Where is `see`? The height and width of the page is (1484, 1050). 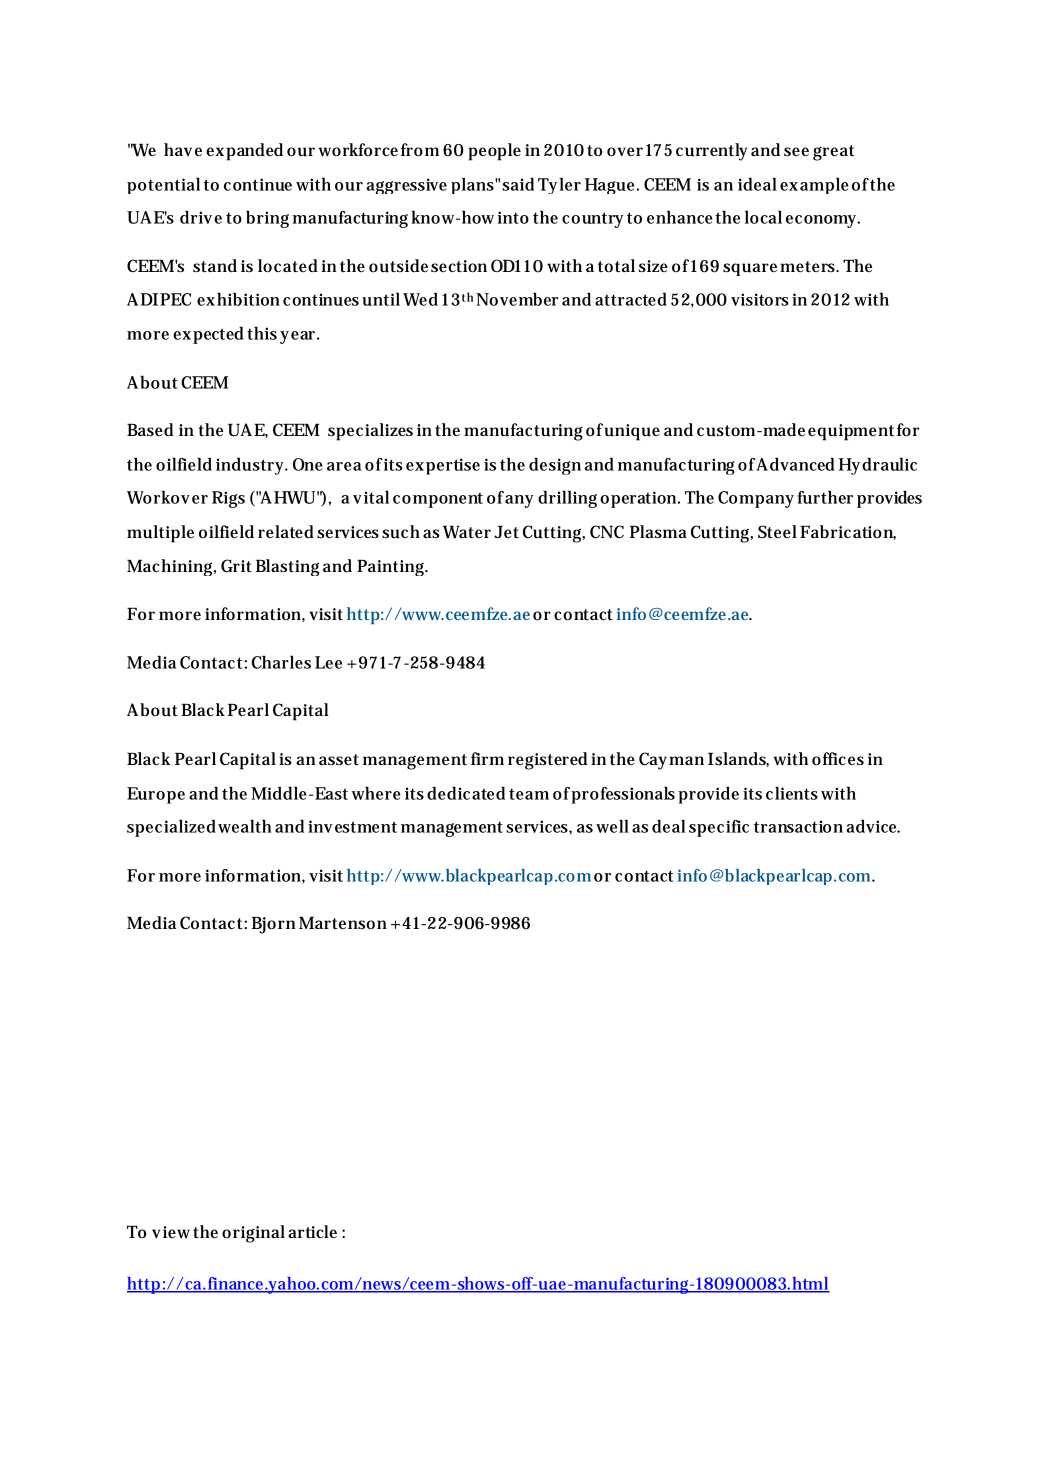
see is located at coordinates (796, 152).
